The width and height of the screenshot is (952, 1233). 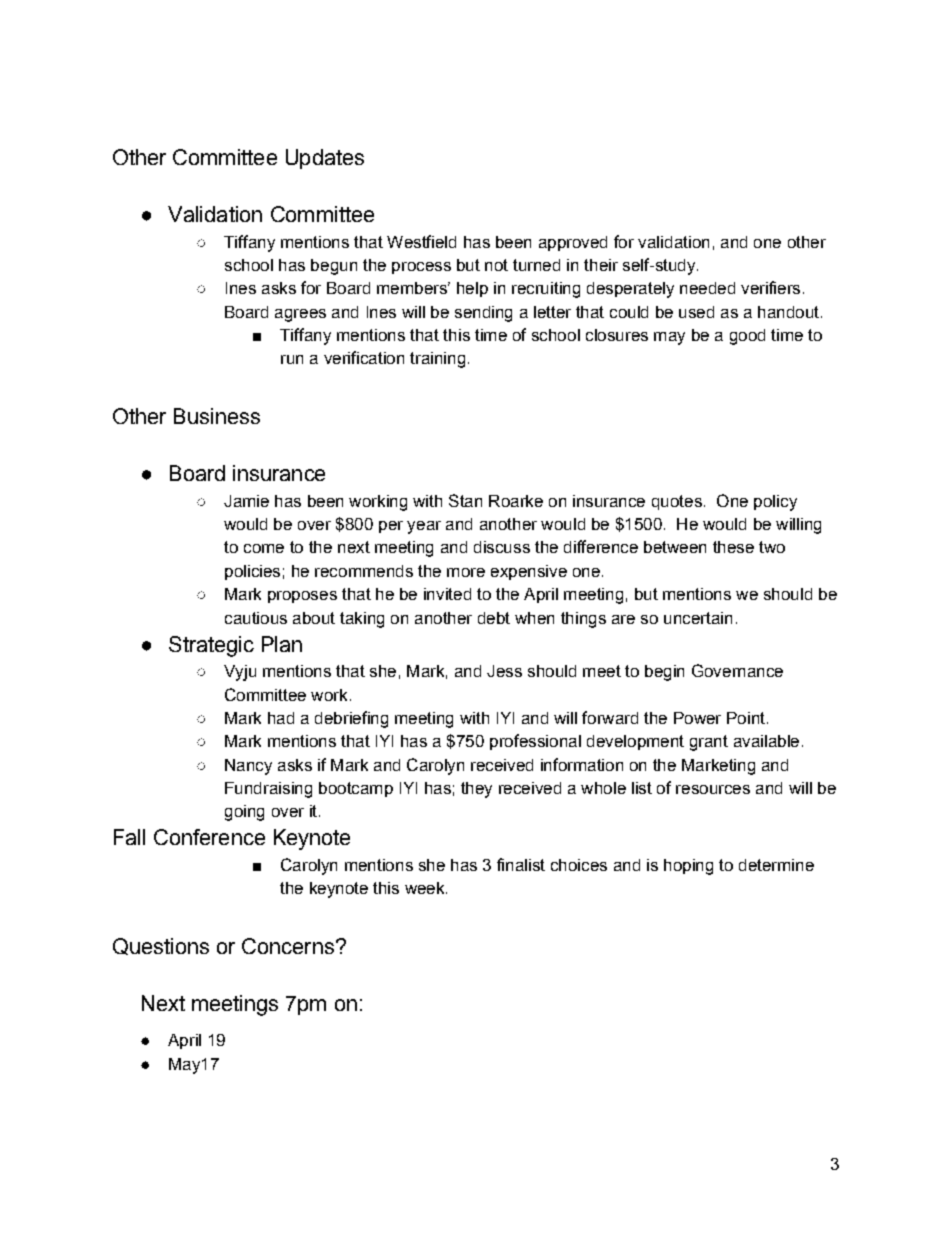 I want to click on Jess, so click(x=504, y=671).
